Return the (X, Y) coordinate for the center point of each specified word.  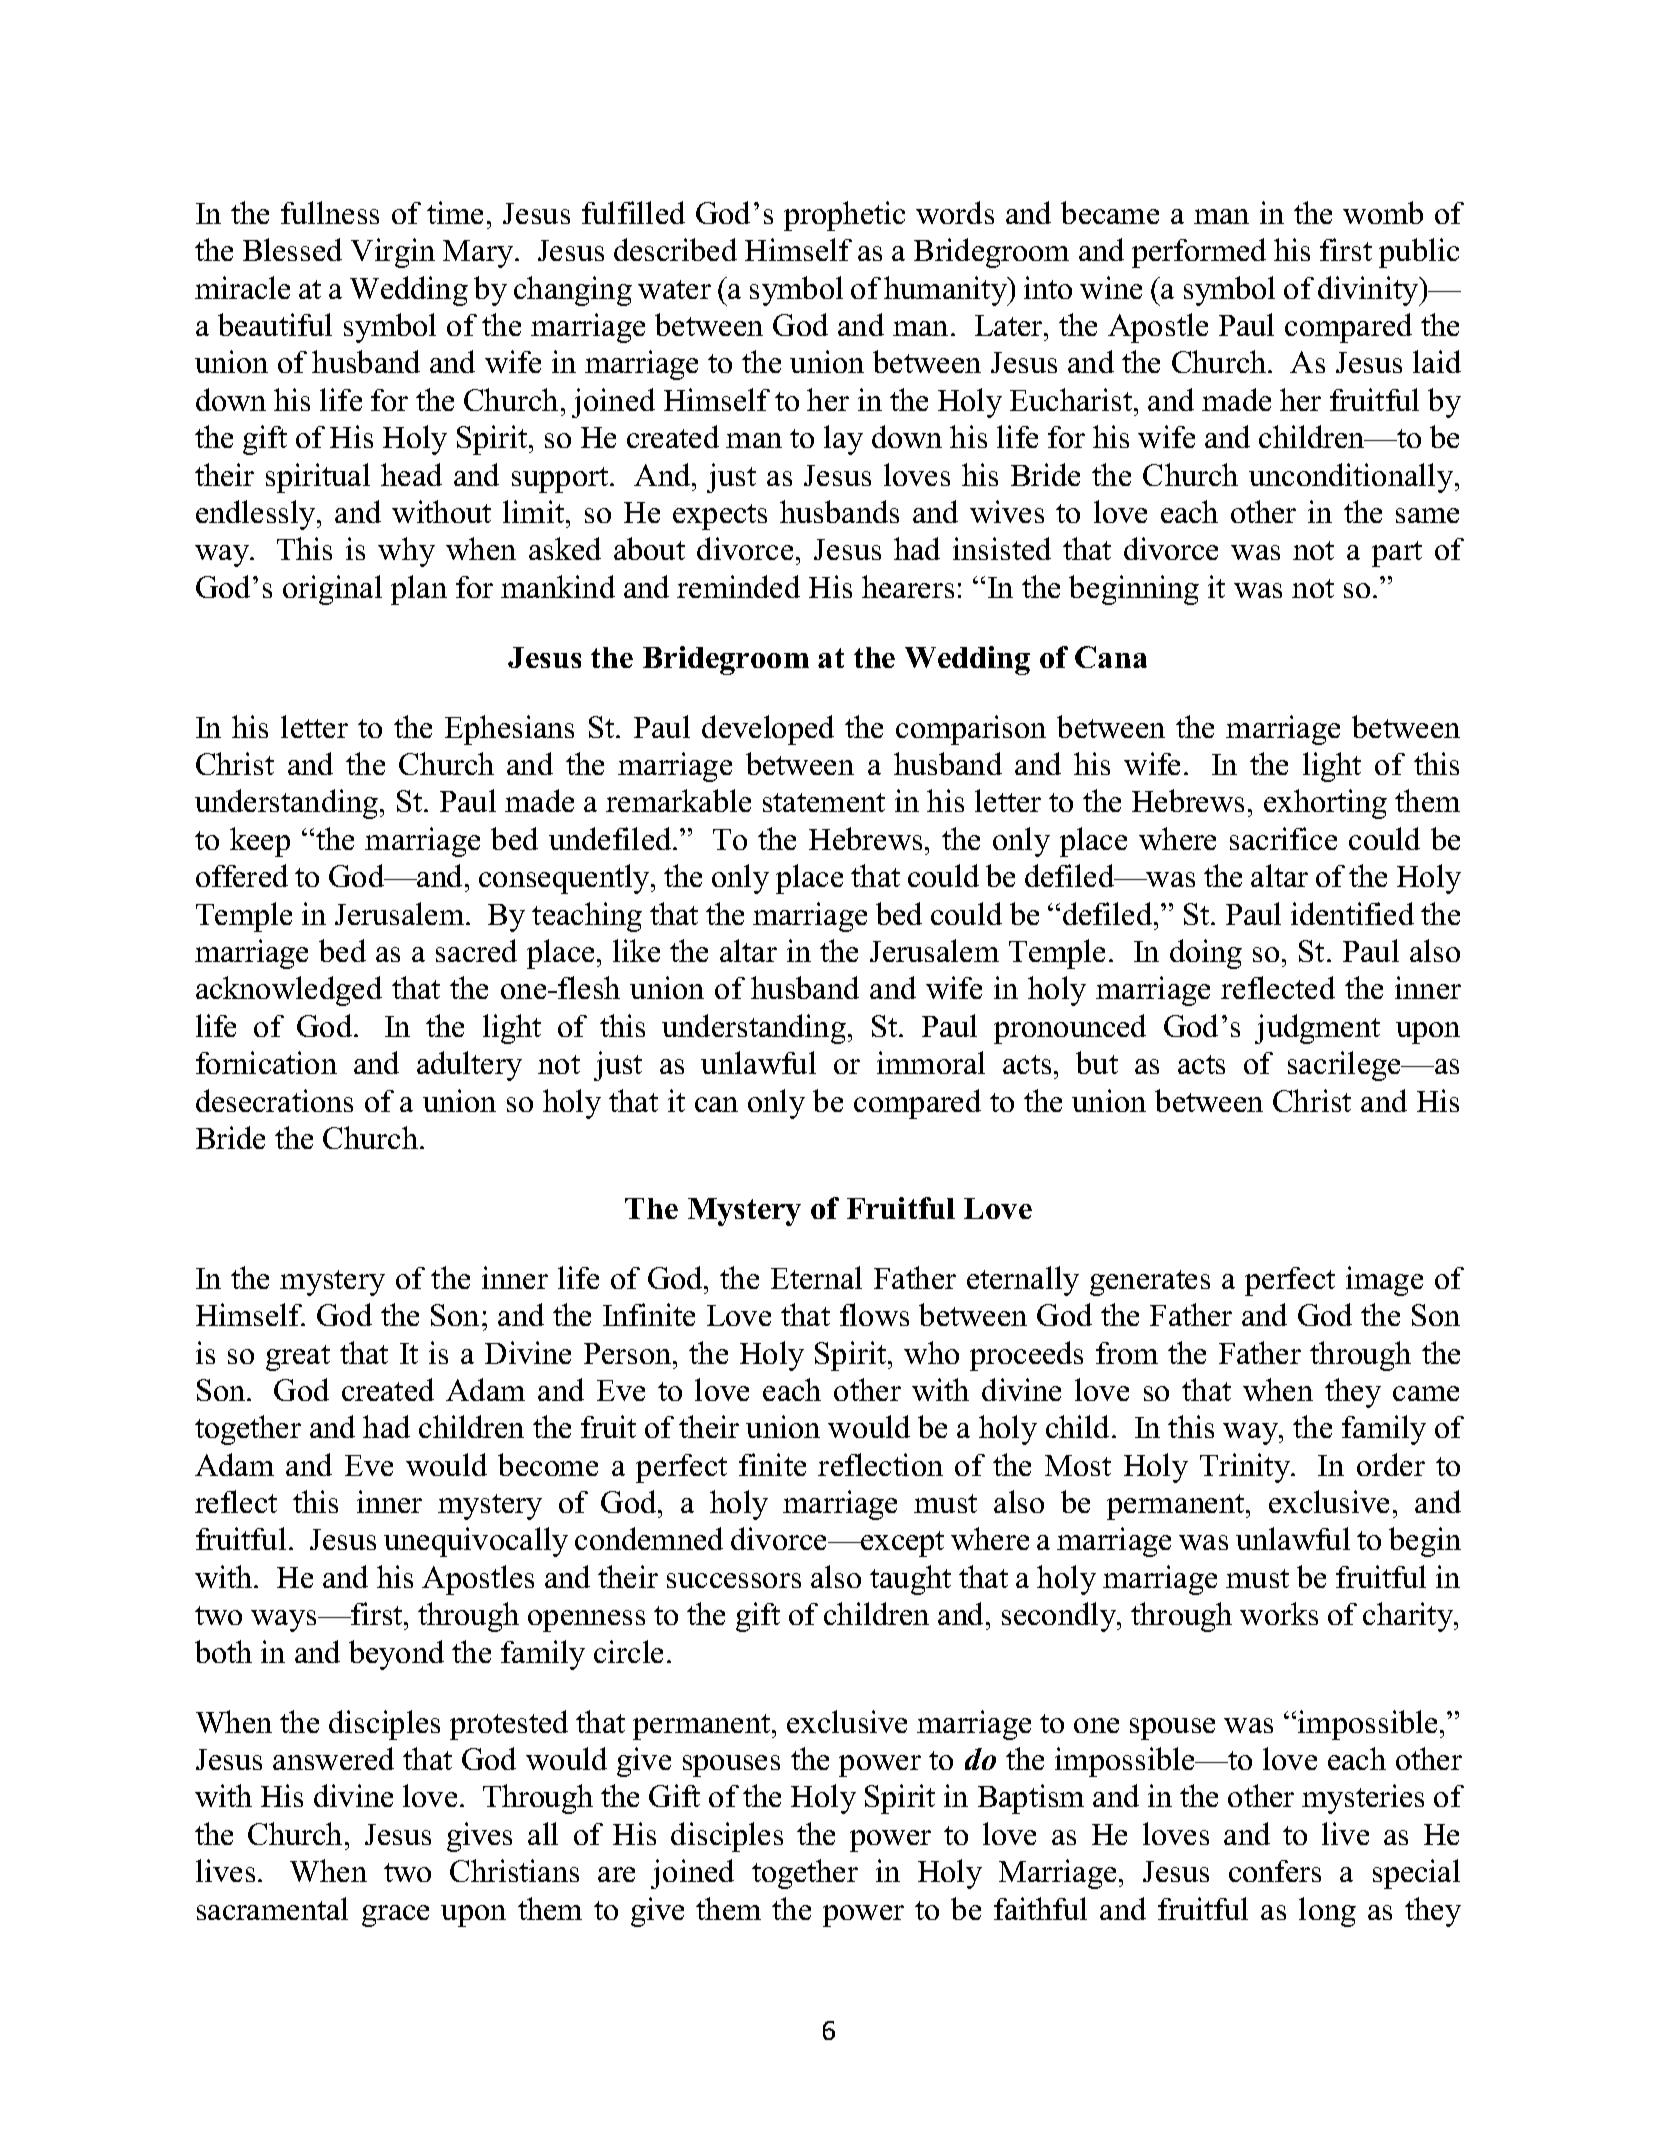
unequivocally (476, 1542)
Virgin (393, 253)
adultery (469, 1066)
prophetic (844, 216)
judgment (1317, 1029)
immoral (931, 1062)
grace (395, 1916)
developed (768, 730)
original (332, 590)
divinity (1369, 291)
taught (910, 1580)
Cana (1111, 657)
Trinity (1246, 1468)
